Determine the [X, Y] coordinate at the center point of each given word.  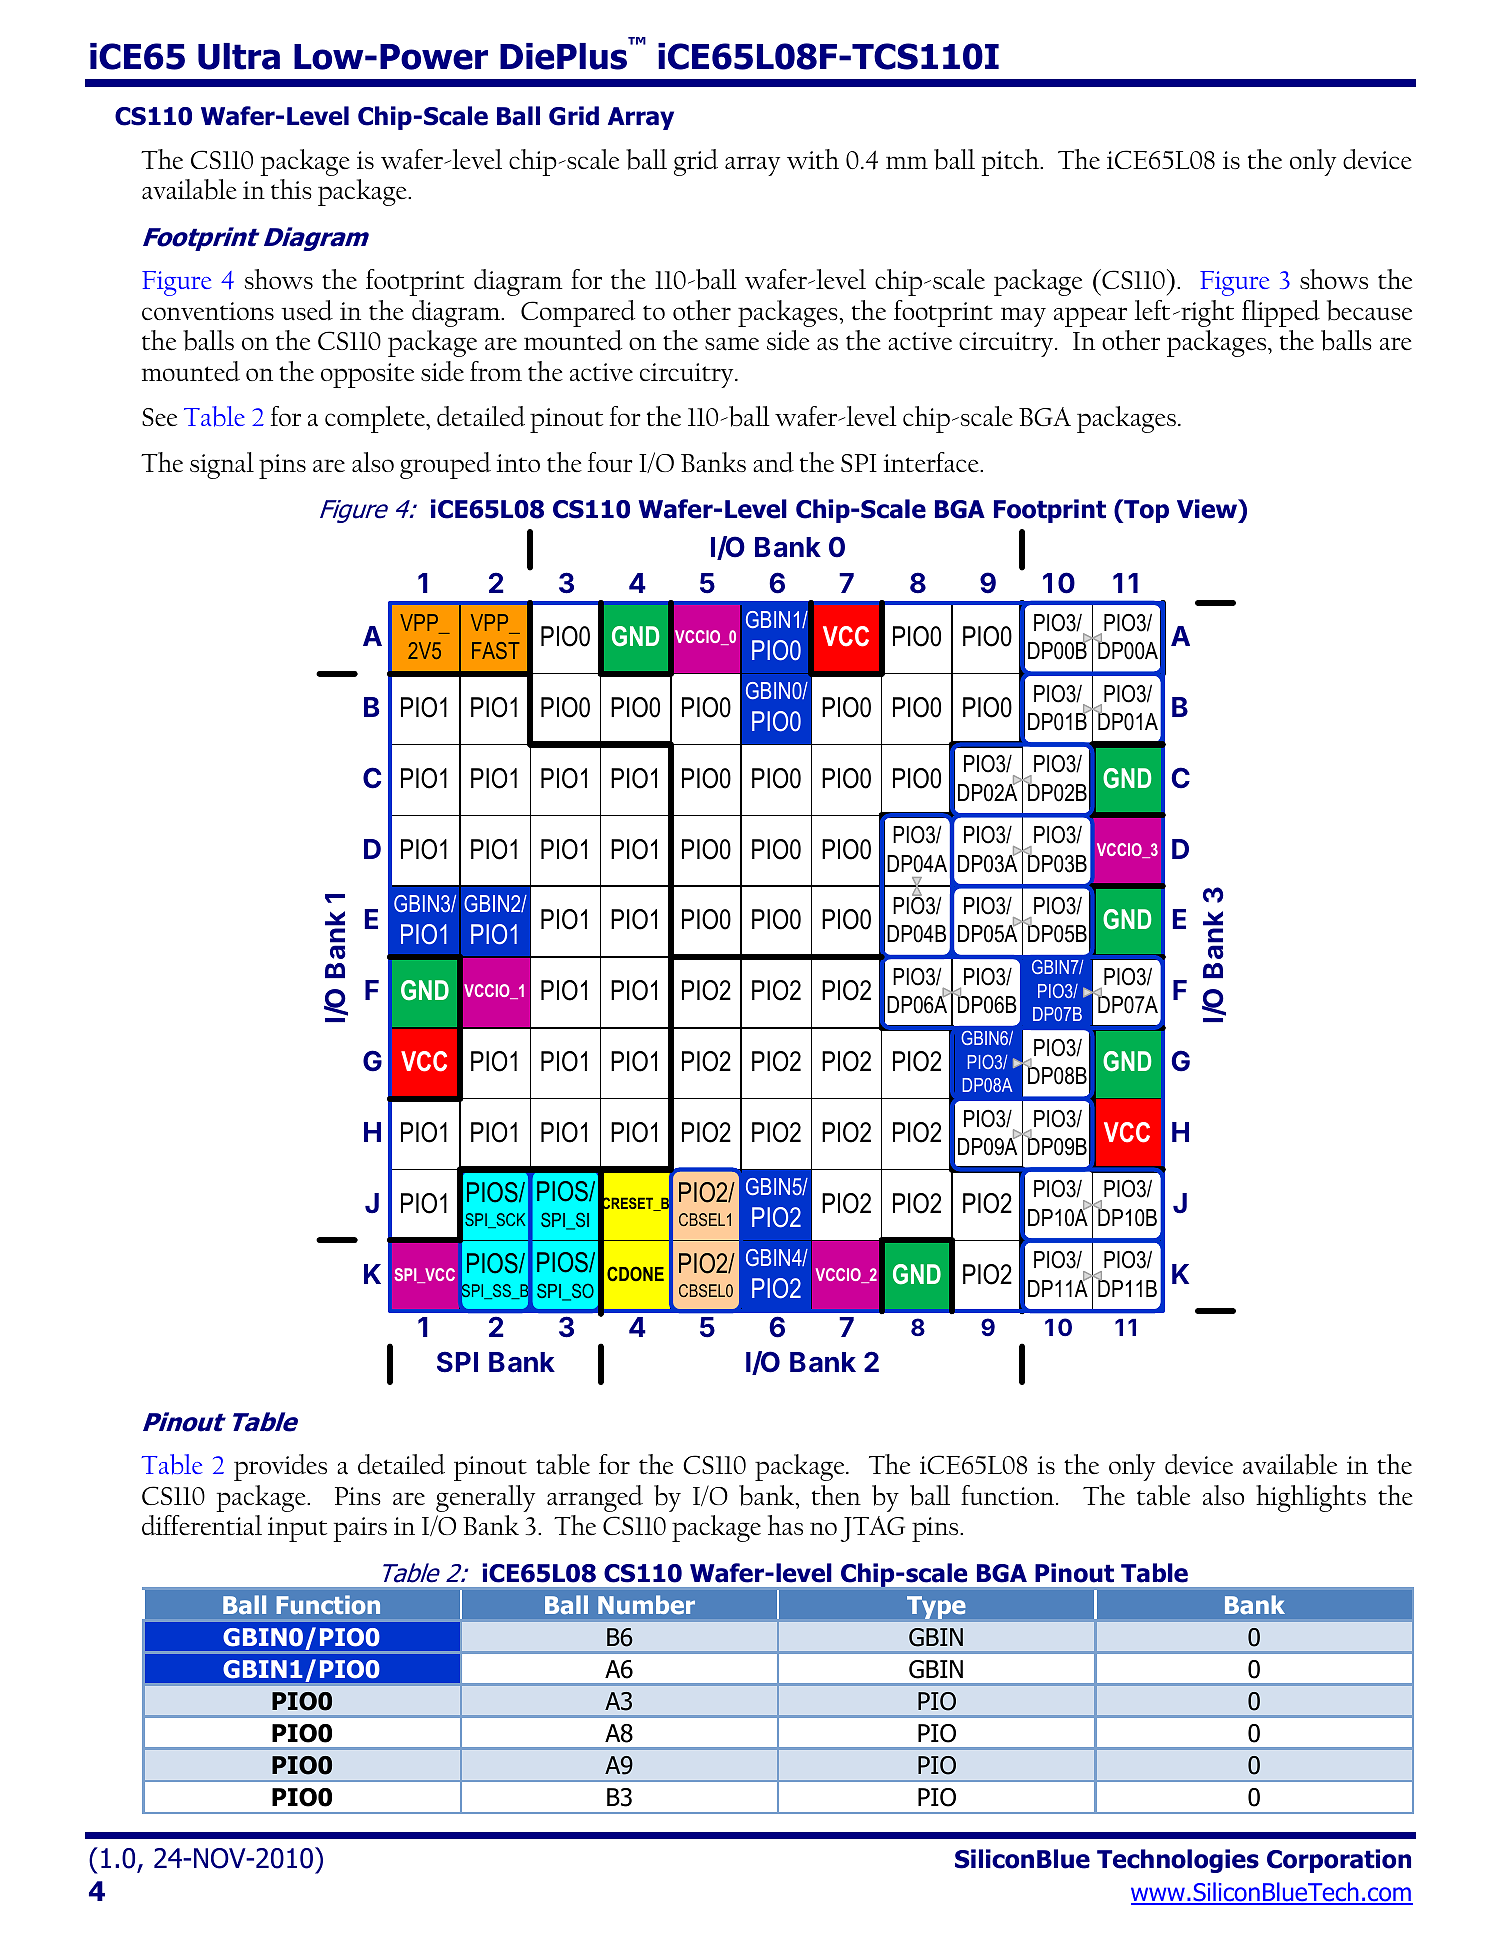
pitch [1011, 162]
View [1208, 509]
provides [280, 1467]
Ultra [239, 56]
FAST [496, 650]
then [836, 1495]
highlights [1311, 1498]
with [813, 159]
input [297, 1529]
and [773, 462]
